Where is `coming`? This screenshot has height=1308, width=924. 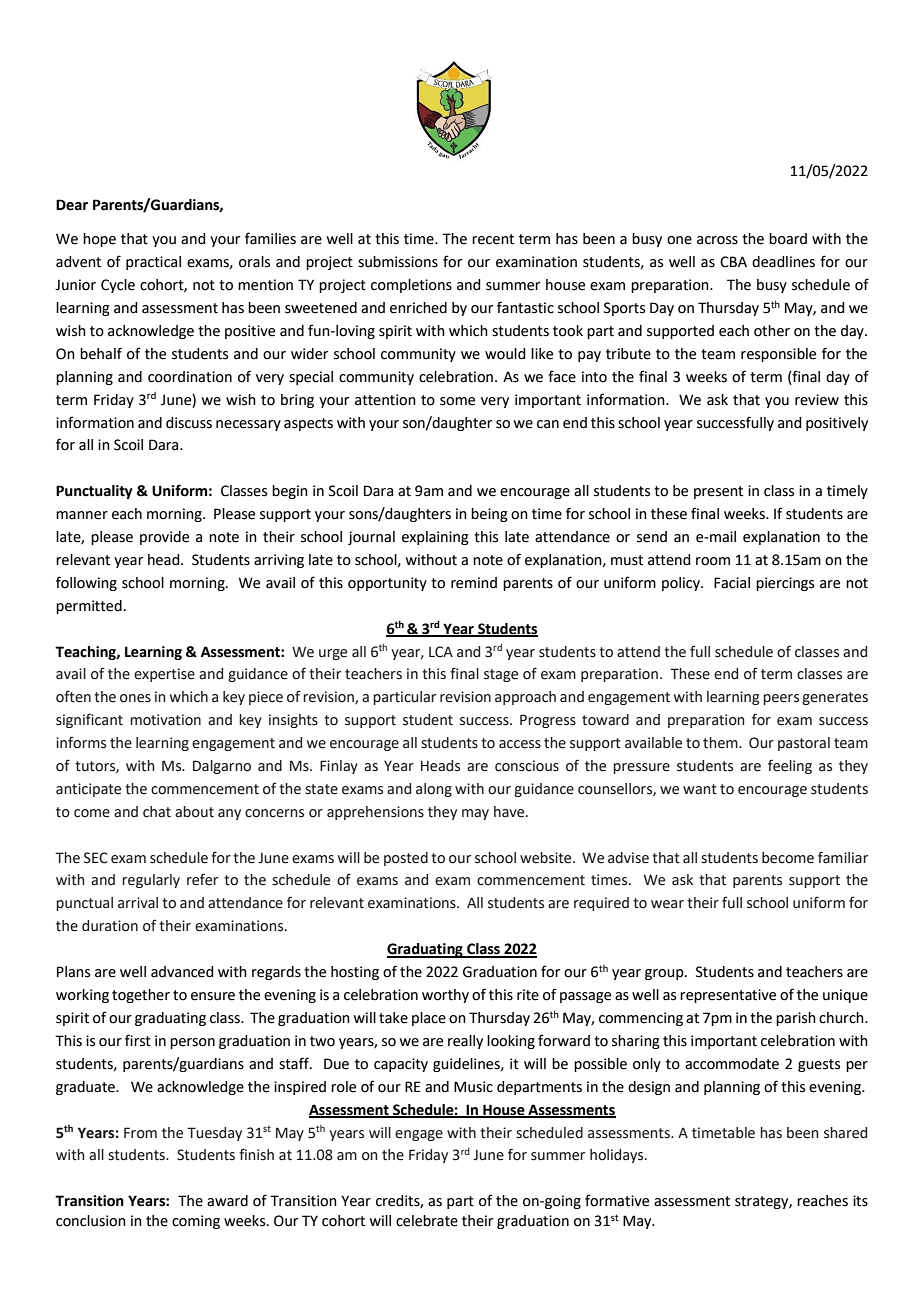 coming is located at coordinates (196, 1222).
